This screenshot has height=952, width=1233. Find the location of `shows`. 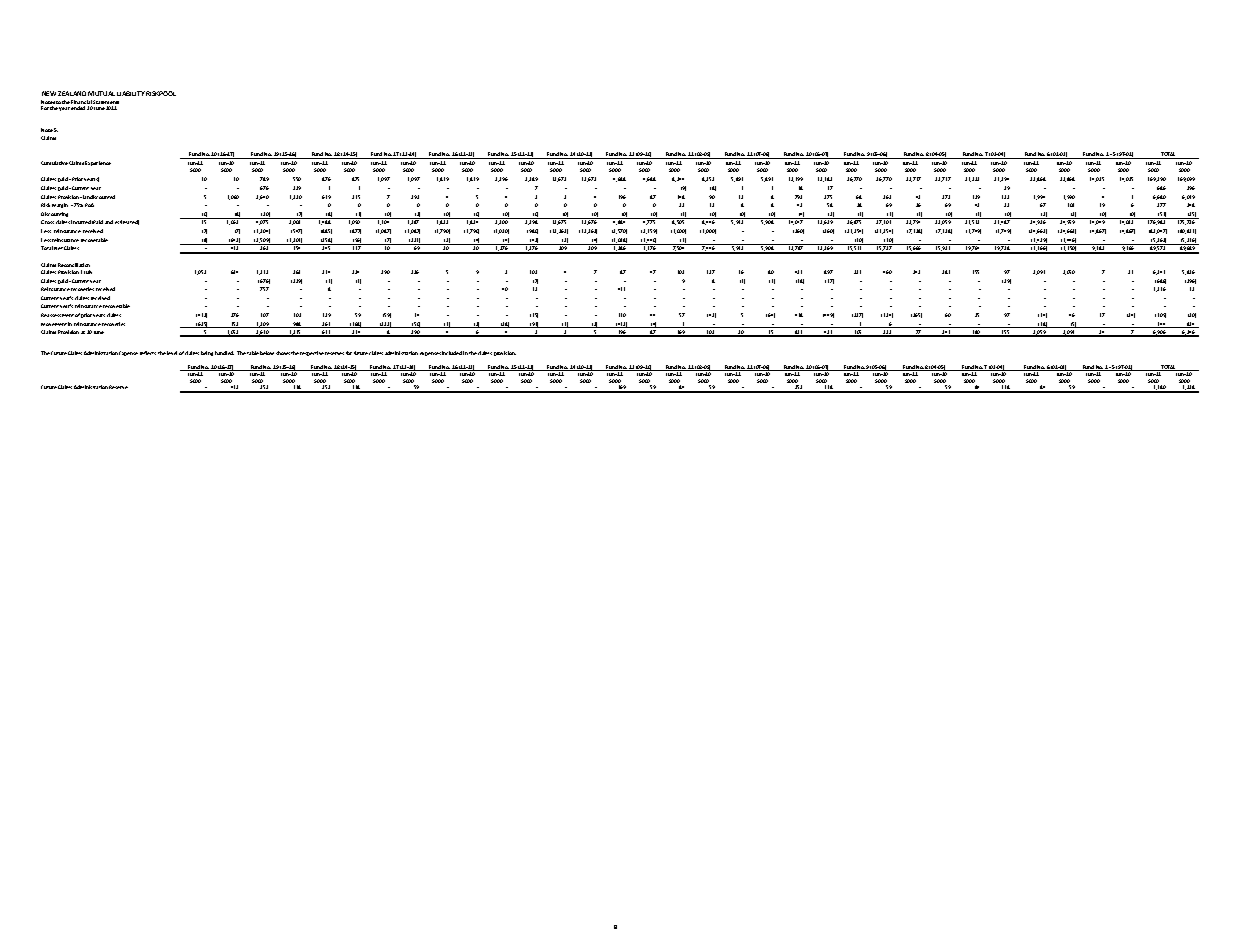

shows is located at coordinates (283, 353).
